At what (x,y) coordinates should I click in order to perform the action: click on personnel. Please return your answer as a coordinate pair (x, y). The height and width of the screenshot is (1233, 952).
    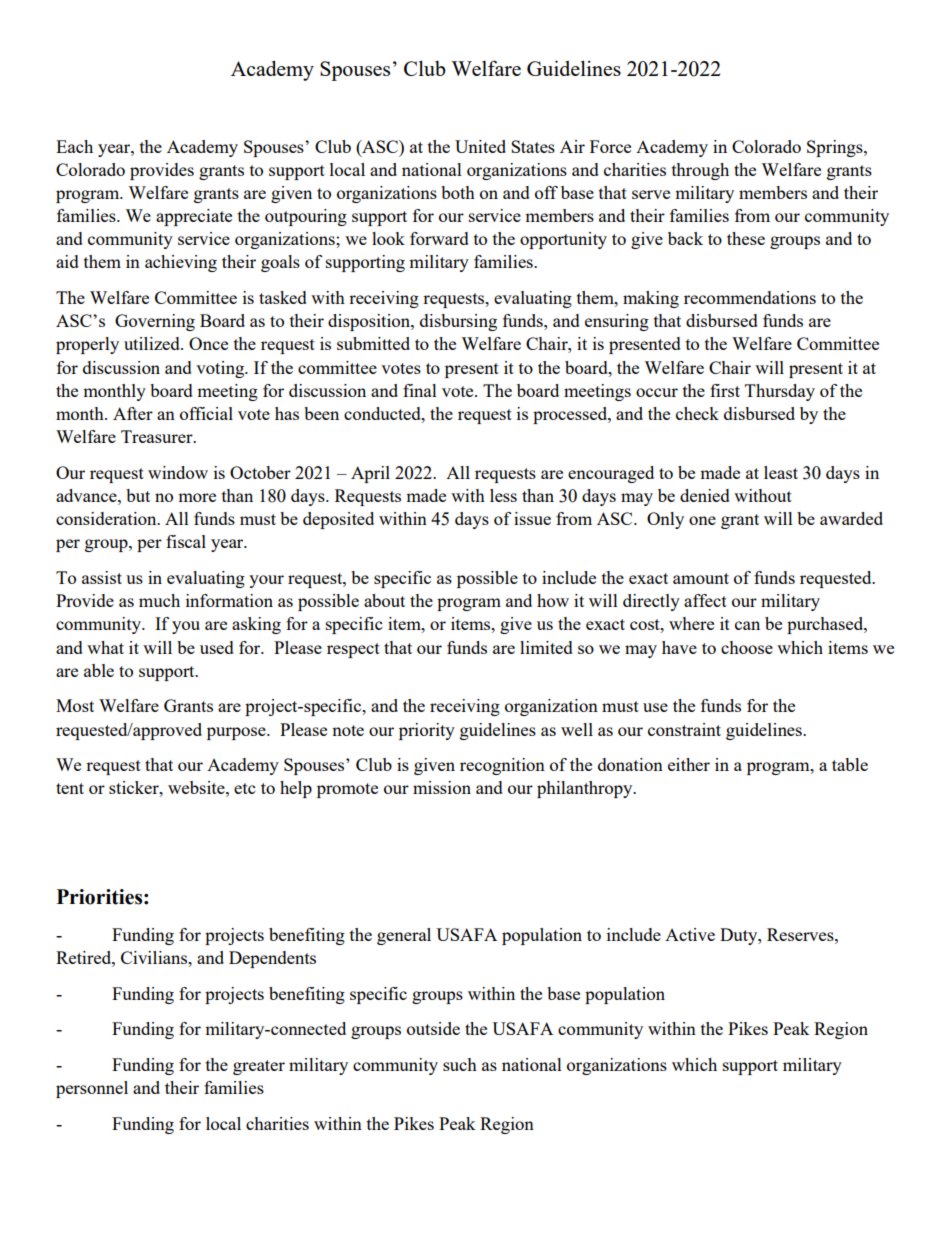
    Looking at the image, I should click on (92, 1089).
